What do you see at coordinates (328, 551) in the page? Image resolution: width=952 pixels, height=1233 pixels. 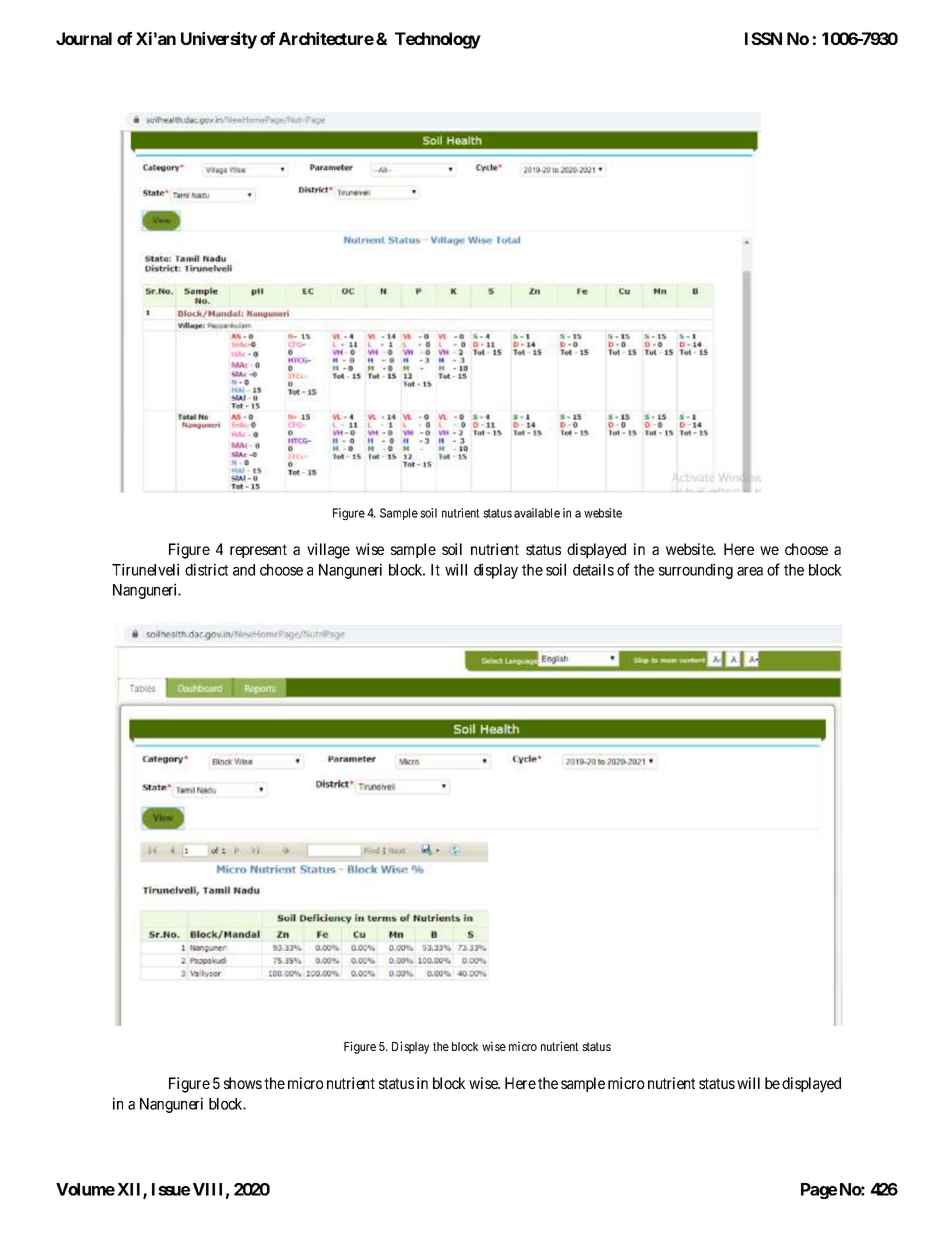 I see `village` at bounding box center [328, 551].
